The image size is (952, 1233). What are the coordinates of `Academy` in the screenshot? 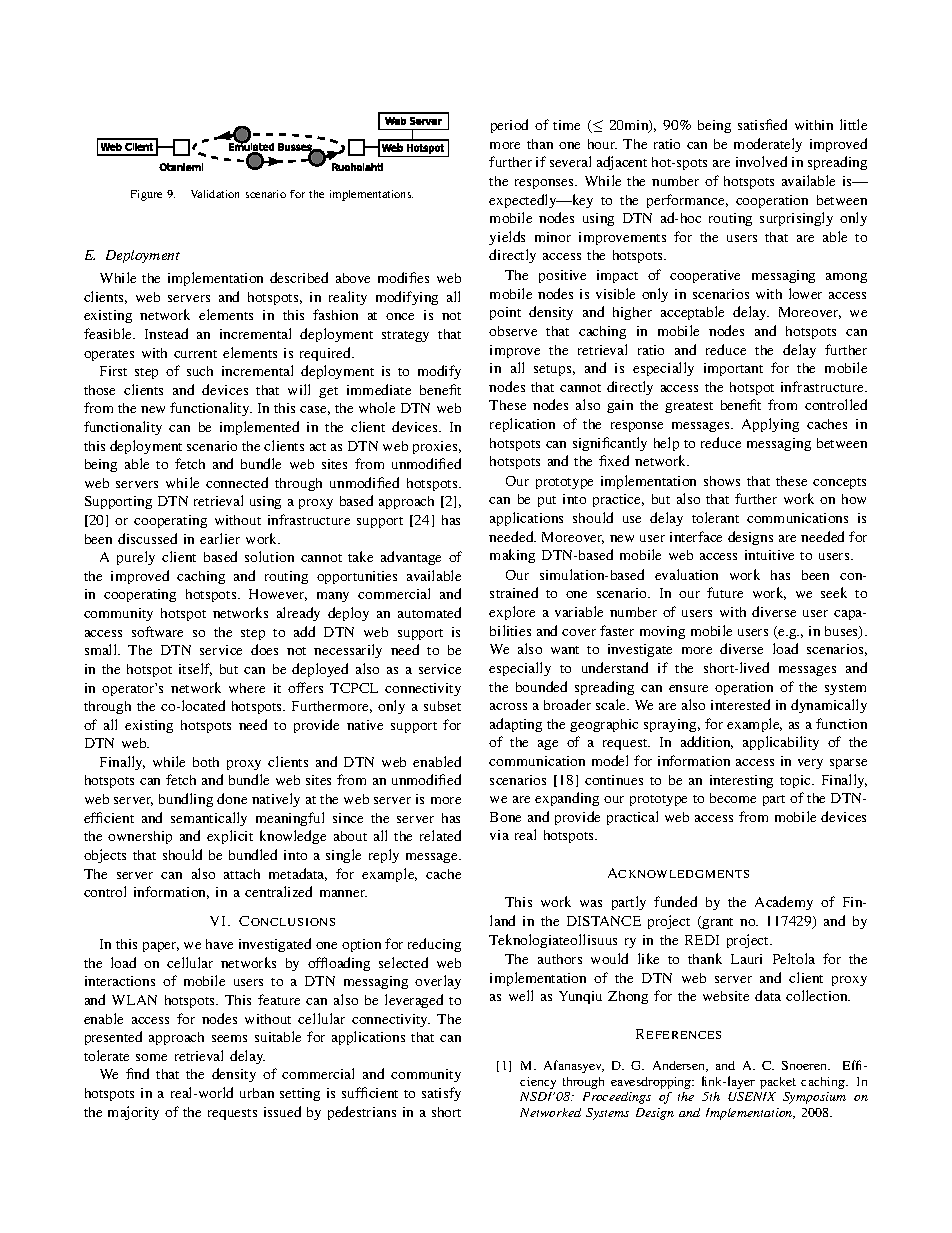 It's located at (784, 903).
